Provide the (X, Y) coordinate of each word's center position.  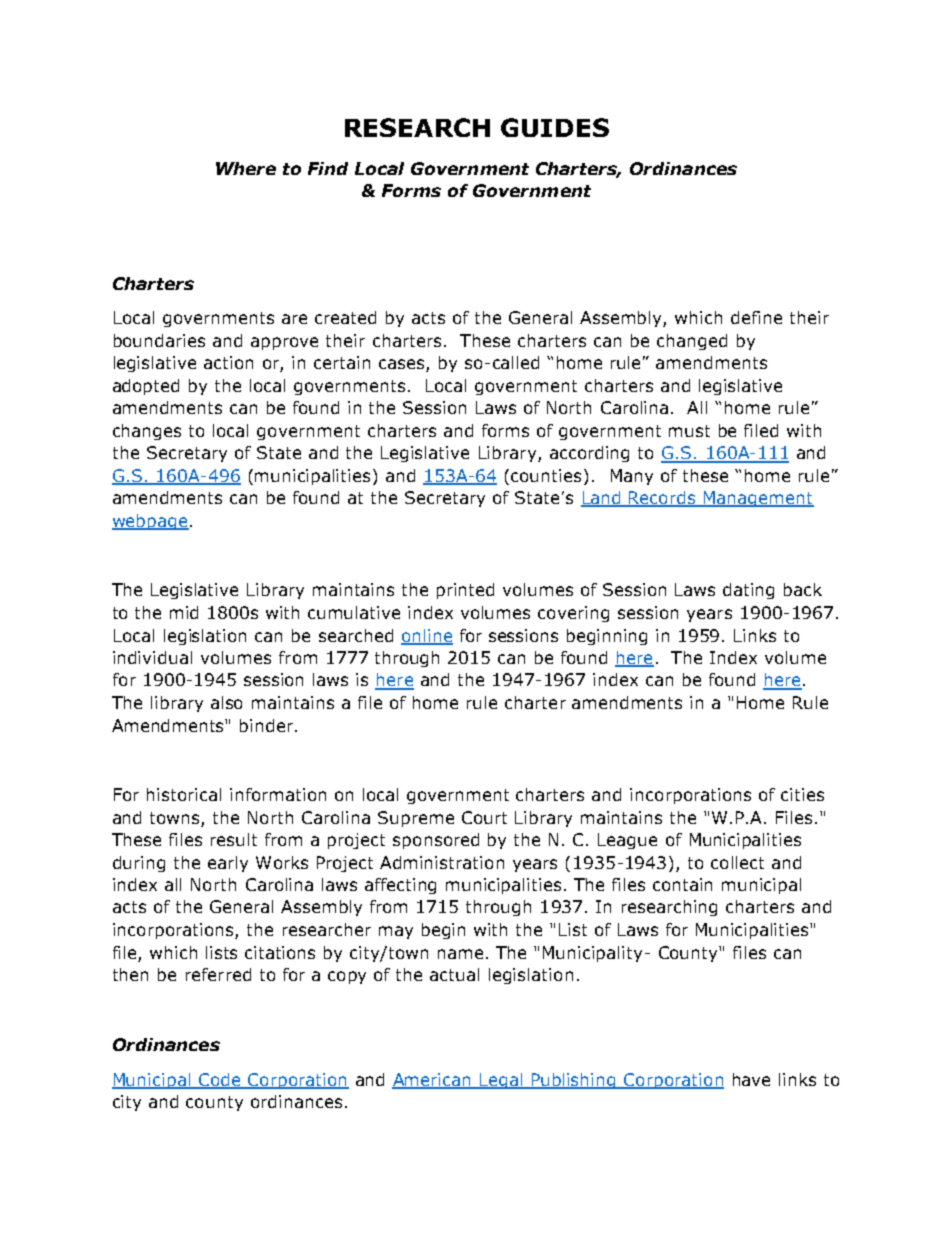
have (751, 1079)
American (433, 1081)
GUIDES (555, 127)
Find (328, 168)
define (756, 317)
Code (219, 1081)
